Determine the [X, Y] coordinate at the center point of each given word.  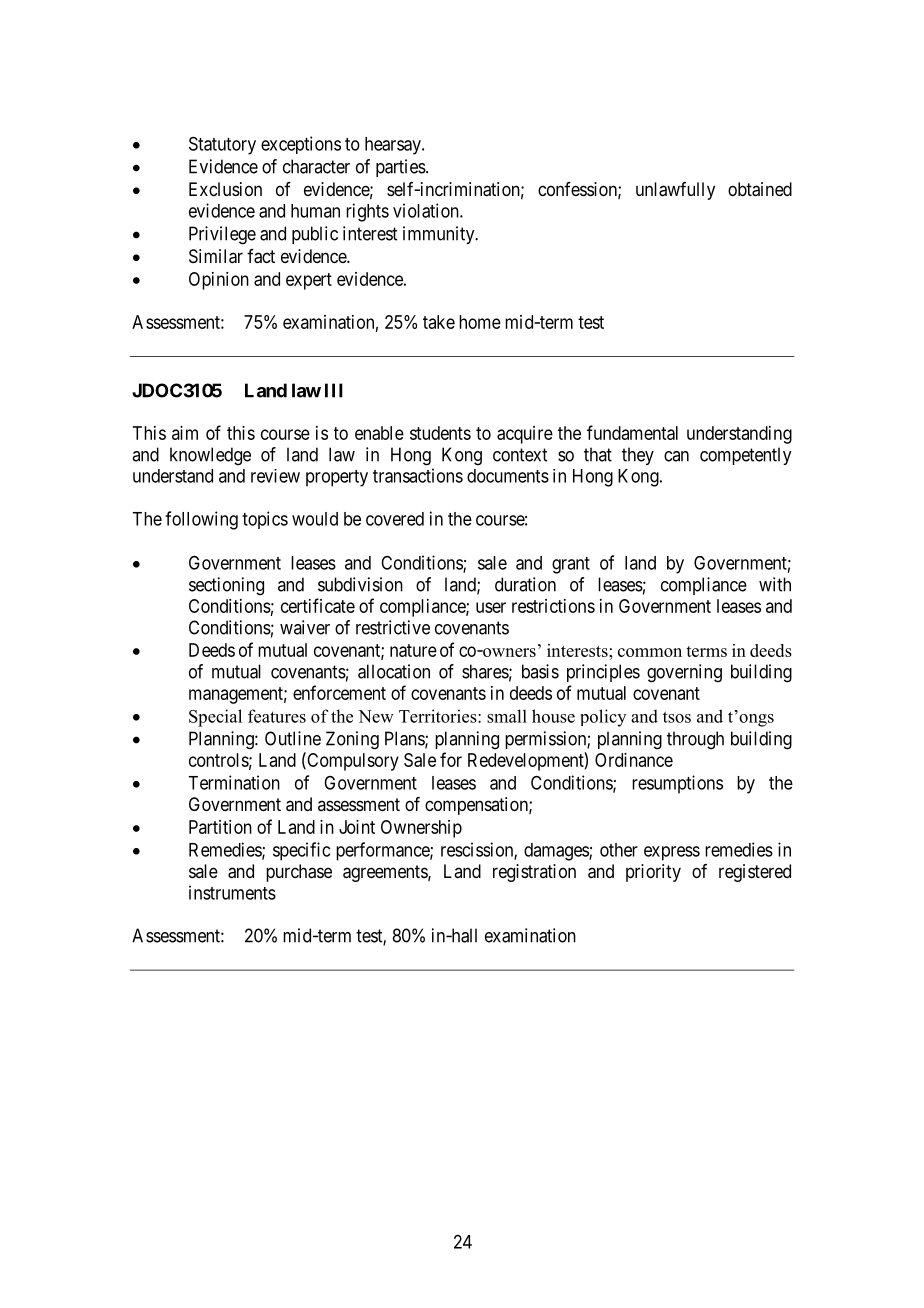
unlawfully [675, 191]
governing [684, 673]
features [277, 716]
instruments [232, 892]
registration [534, 873]
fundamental [632, 432]
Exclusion [225, 189]
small [507, 716]
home [480, 322]
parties [401, 168]
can [676, 456]
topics [265, 520]
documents [508, 476]
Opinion [219, 281]
